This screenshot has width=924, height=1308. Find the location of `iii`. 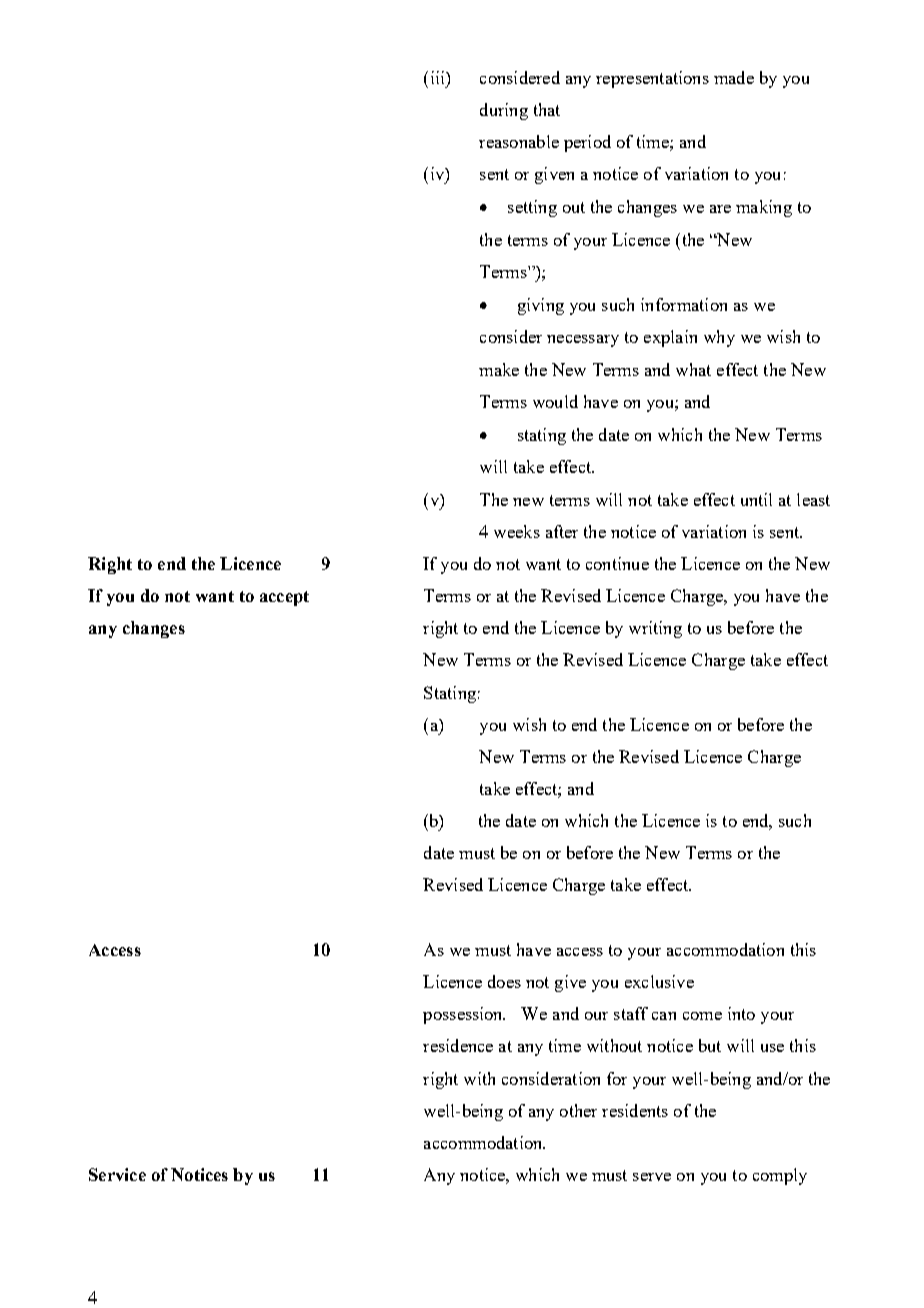

iii is located at coordinates (439, 77).
